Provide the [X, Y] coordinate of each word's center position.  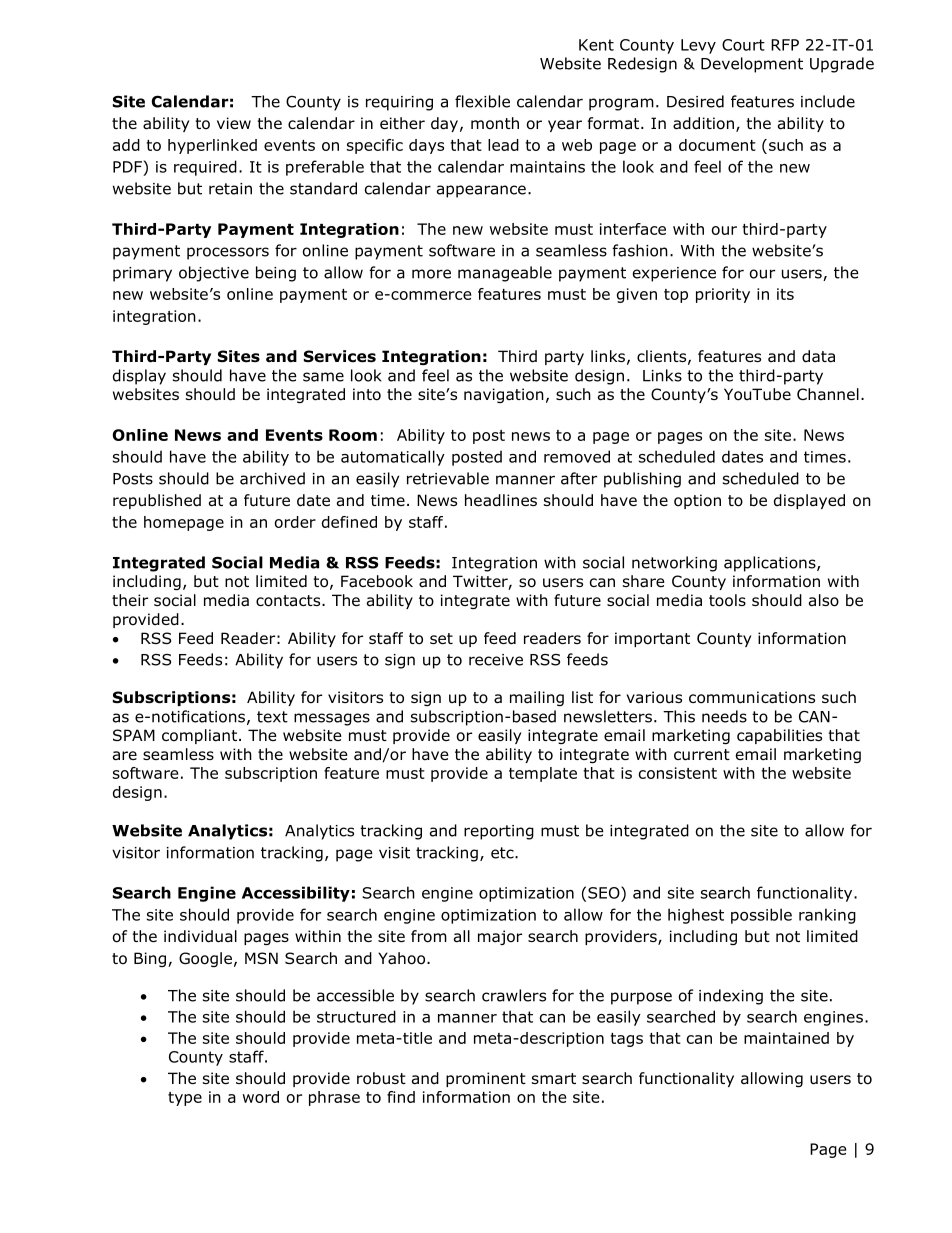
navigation [504, 395]
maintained [786, 1038]
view [234, 123]
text [272, 717]
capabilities [779, 736]
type [185, 1099]
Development [752, 65]
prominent [486, 1079]
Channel [828, 394]
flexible [482, 101]
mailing [537, 698]
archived [272, 478]
